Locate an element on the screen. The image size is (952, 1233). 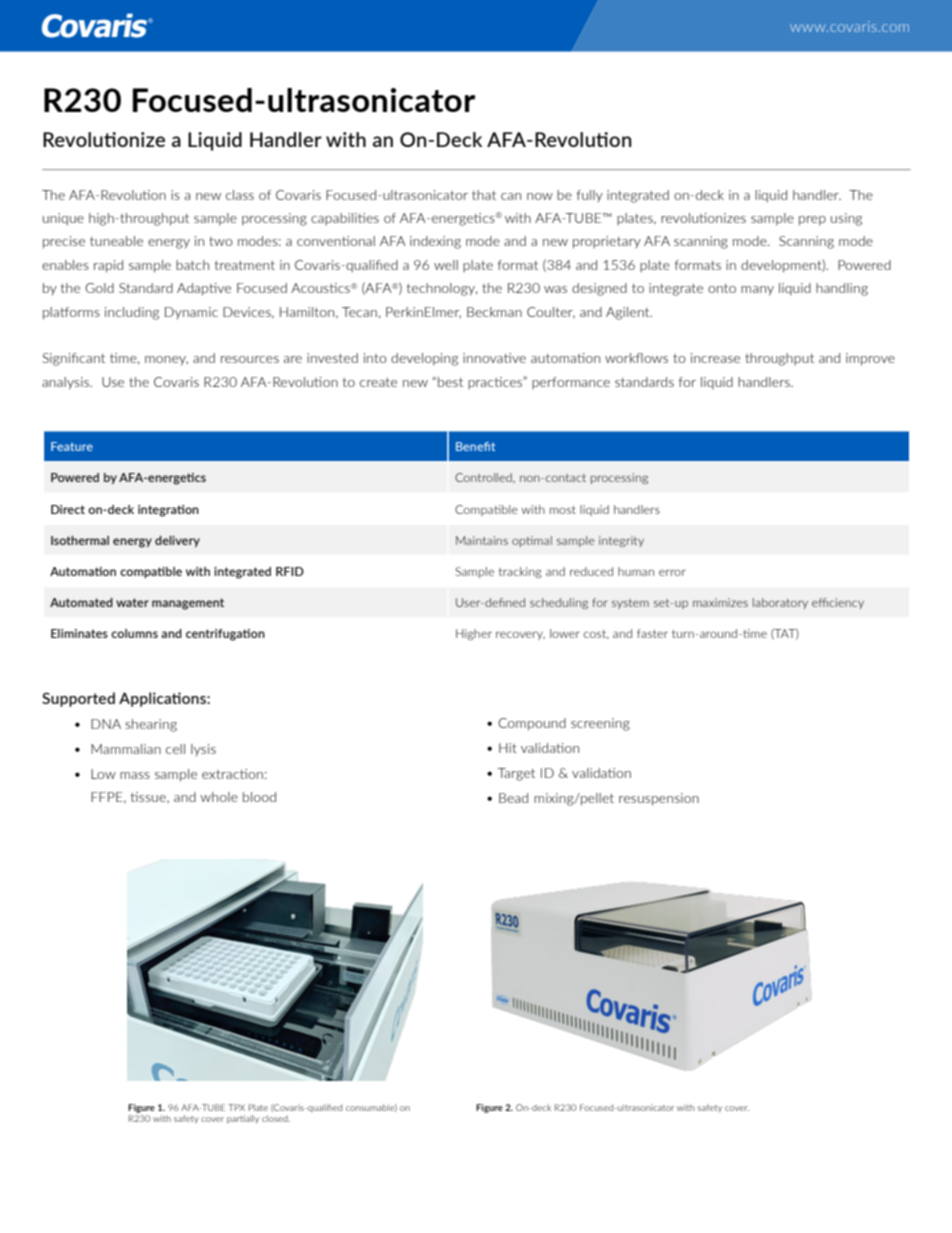
partially is located at coordinates (243, 1119).
